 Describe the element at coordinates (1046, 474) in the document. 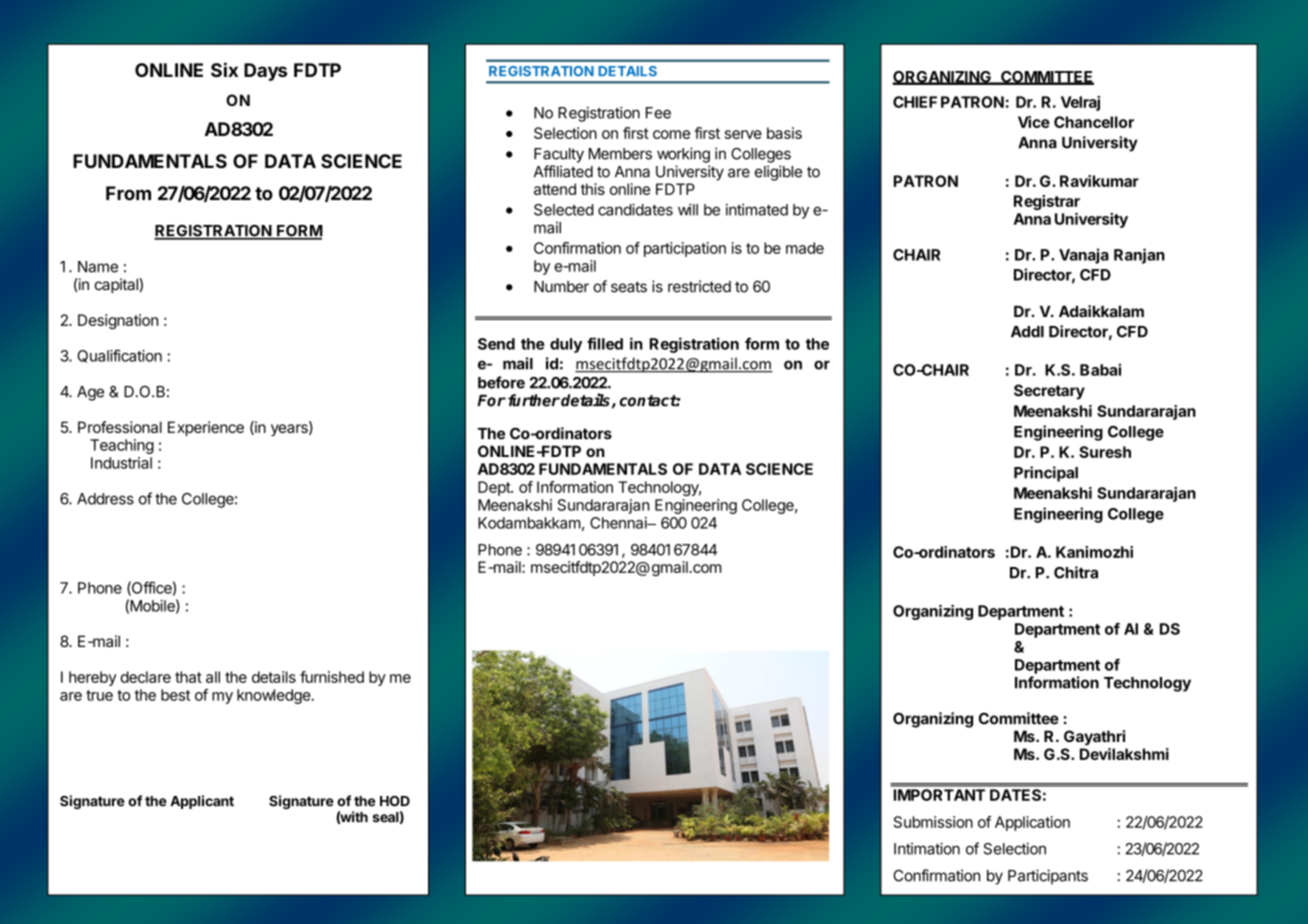

I see `Principal` at that location.
